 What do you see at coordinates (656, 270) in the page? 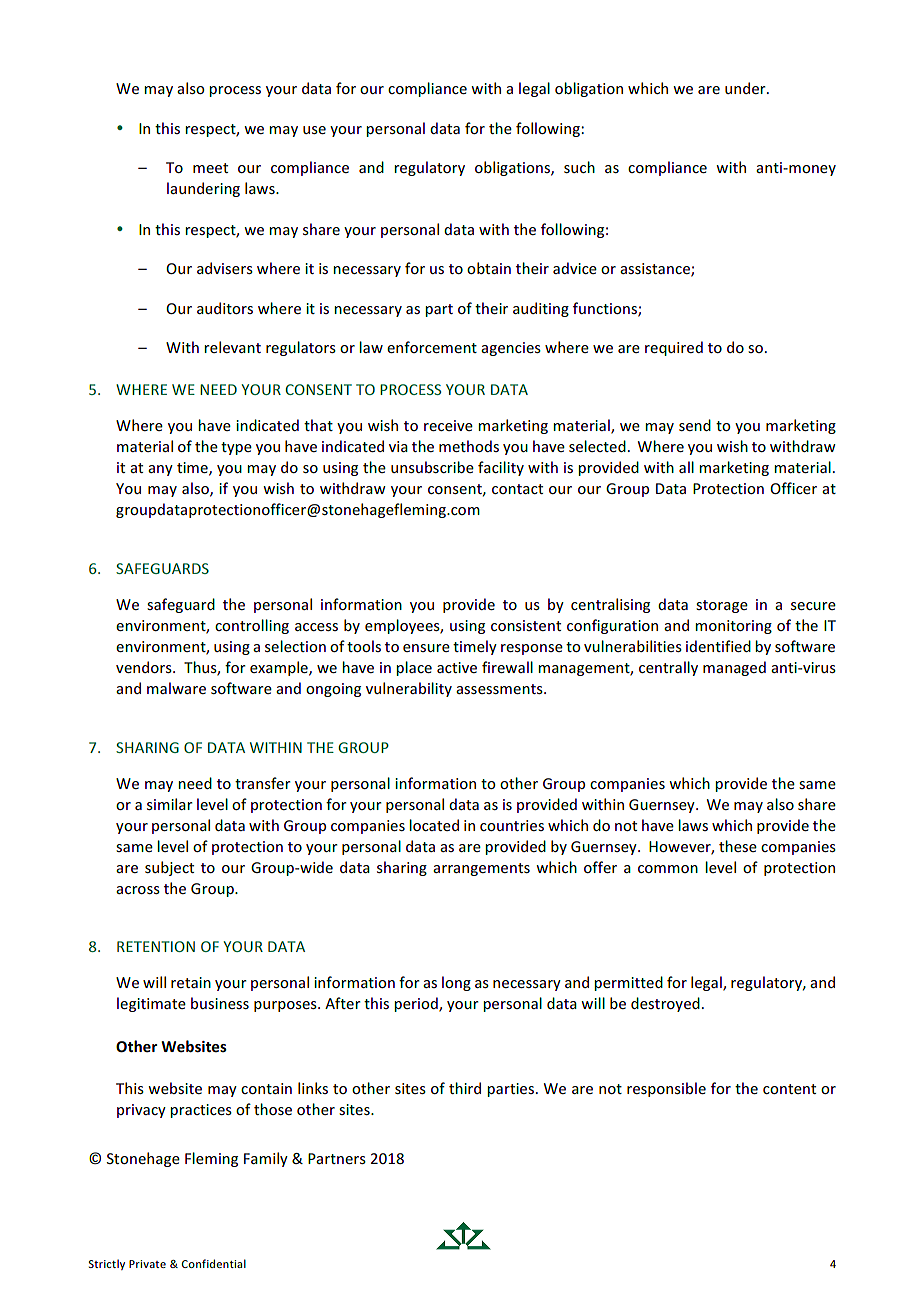
I see `assistance` at bounding box center [656, 270].
